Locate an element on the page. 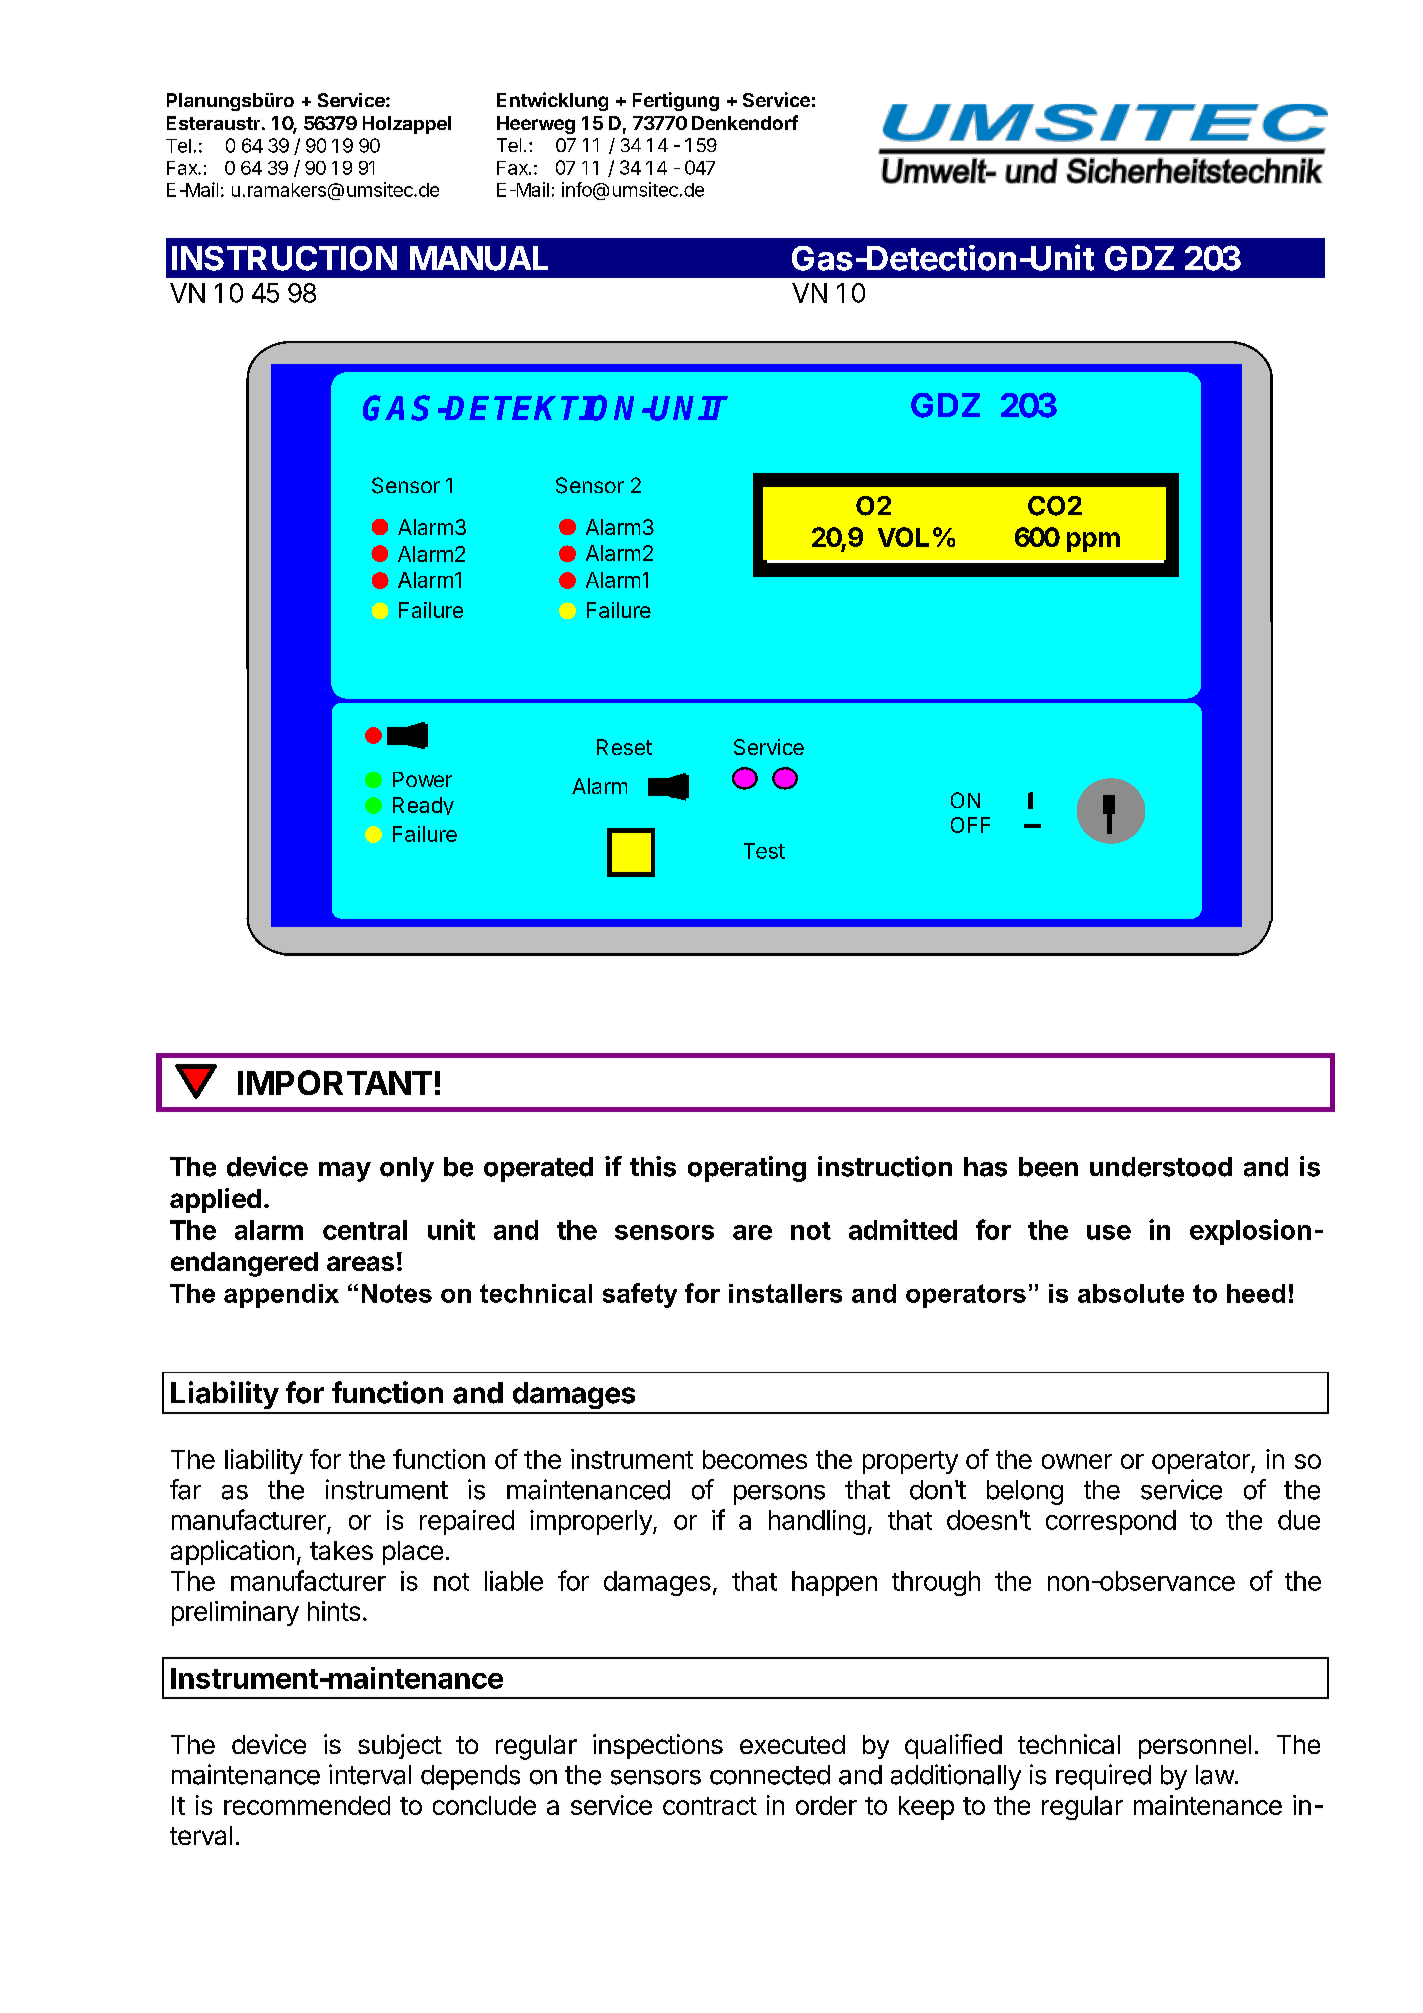 Image resolution: width=1423 pixels, height=2013 pixels. IMPORTANT is located at coordinates (335, 1082).
